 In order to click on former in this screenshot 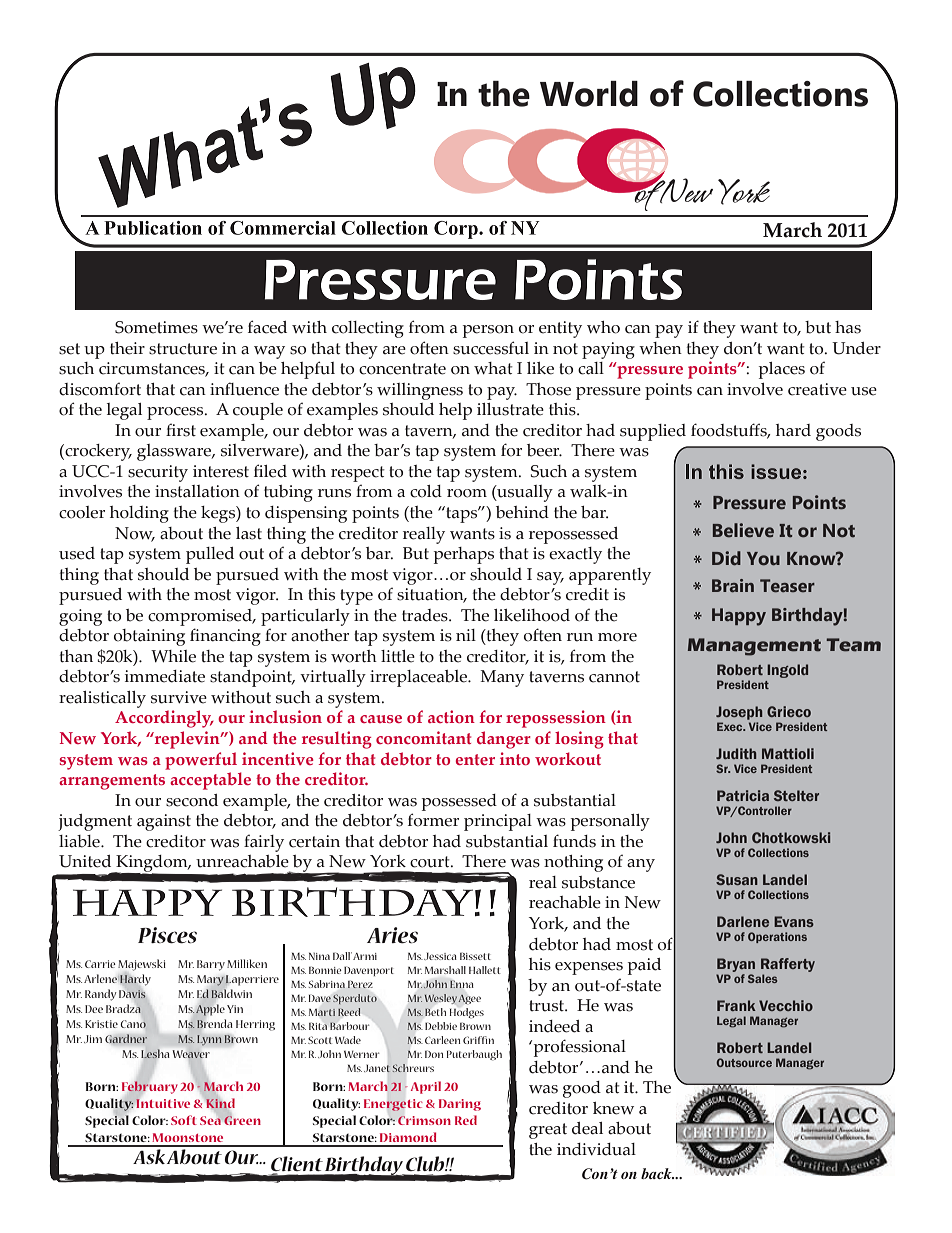, I will do `click(433, 820)`.
